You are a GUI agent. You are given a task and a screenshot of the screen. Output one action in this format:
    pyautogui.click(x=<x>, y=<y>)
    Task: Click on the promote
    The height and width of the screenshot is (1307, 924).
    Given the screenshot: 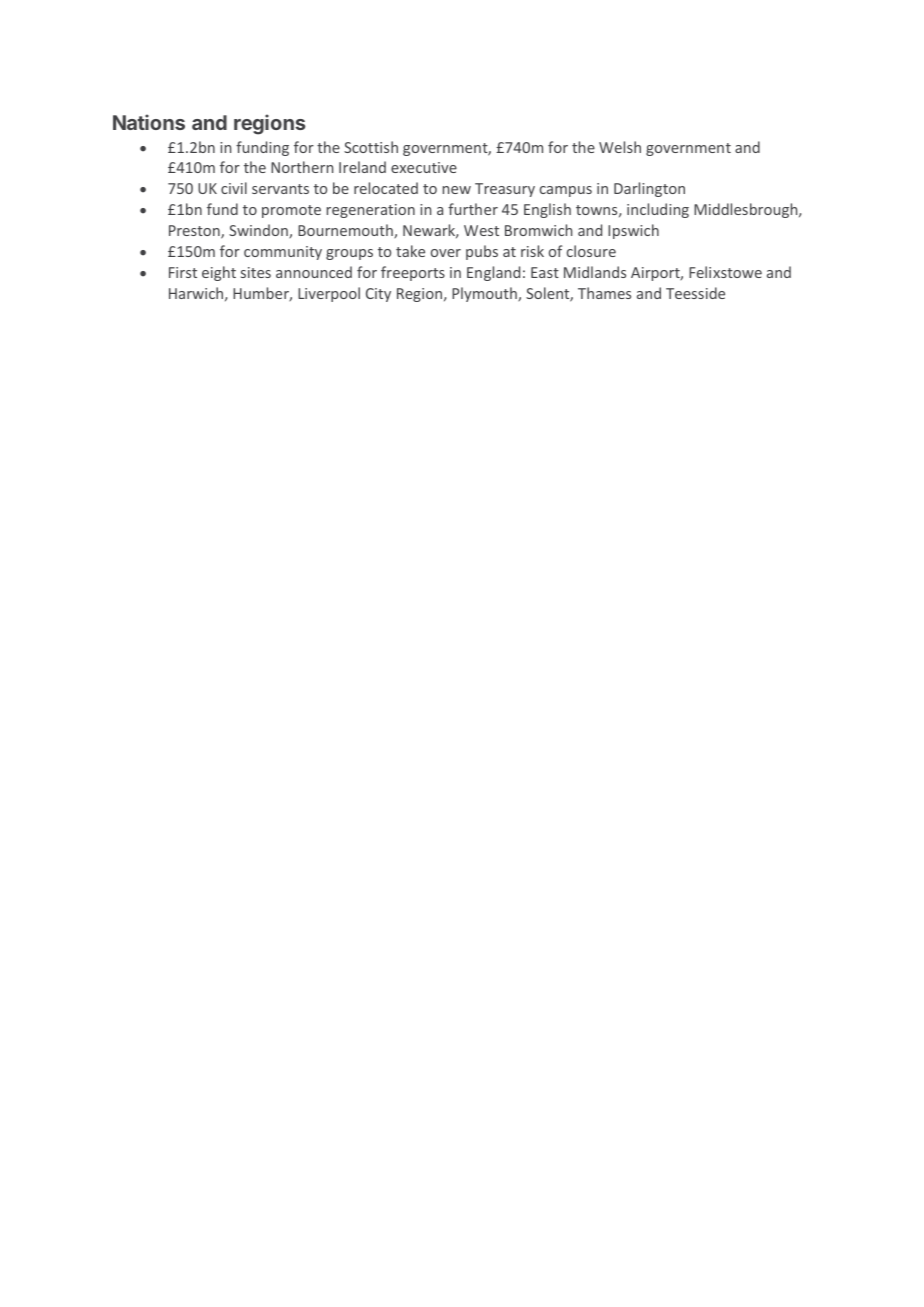 What is the action you would take?
    pyautogui.click(x=291, y=211)
